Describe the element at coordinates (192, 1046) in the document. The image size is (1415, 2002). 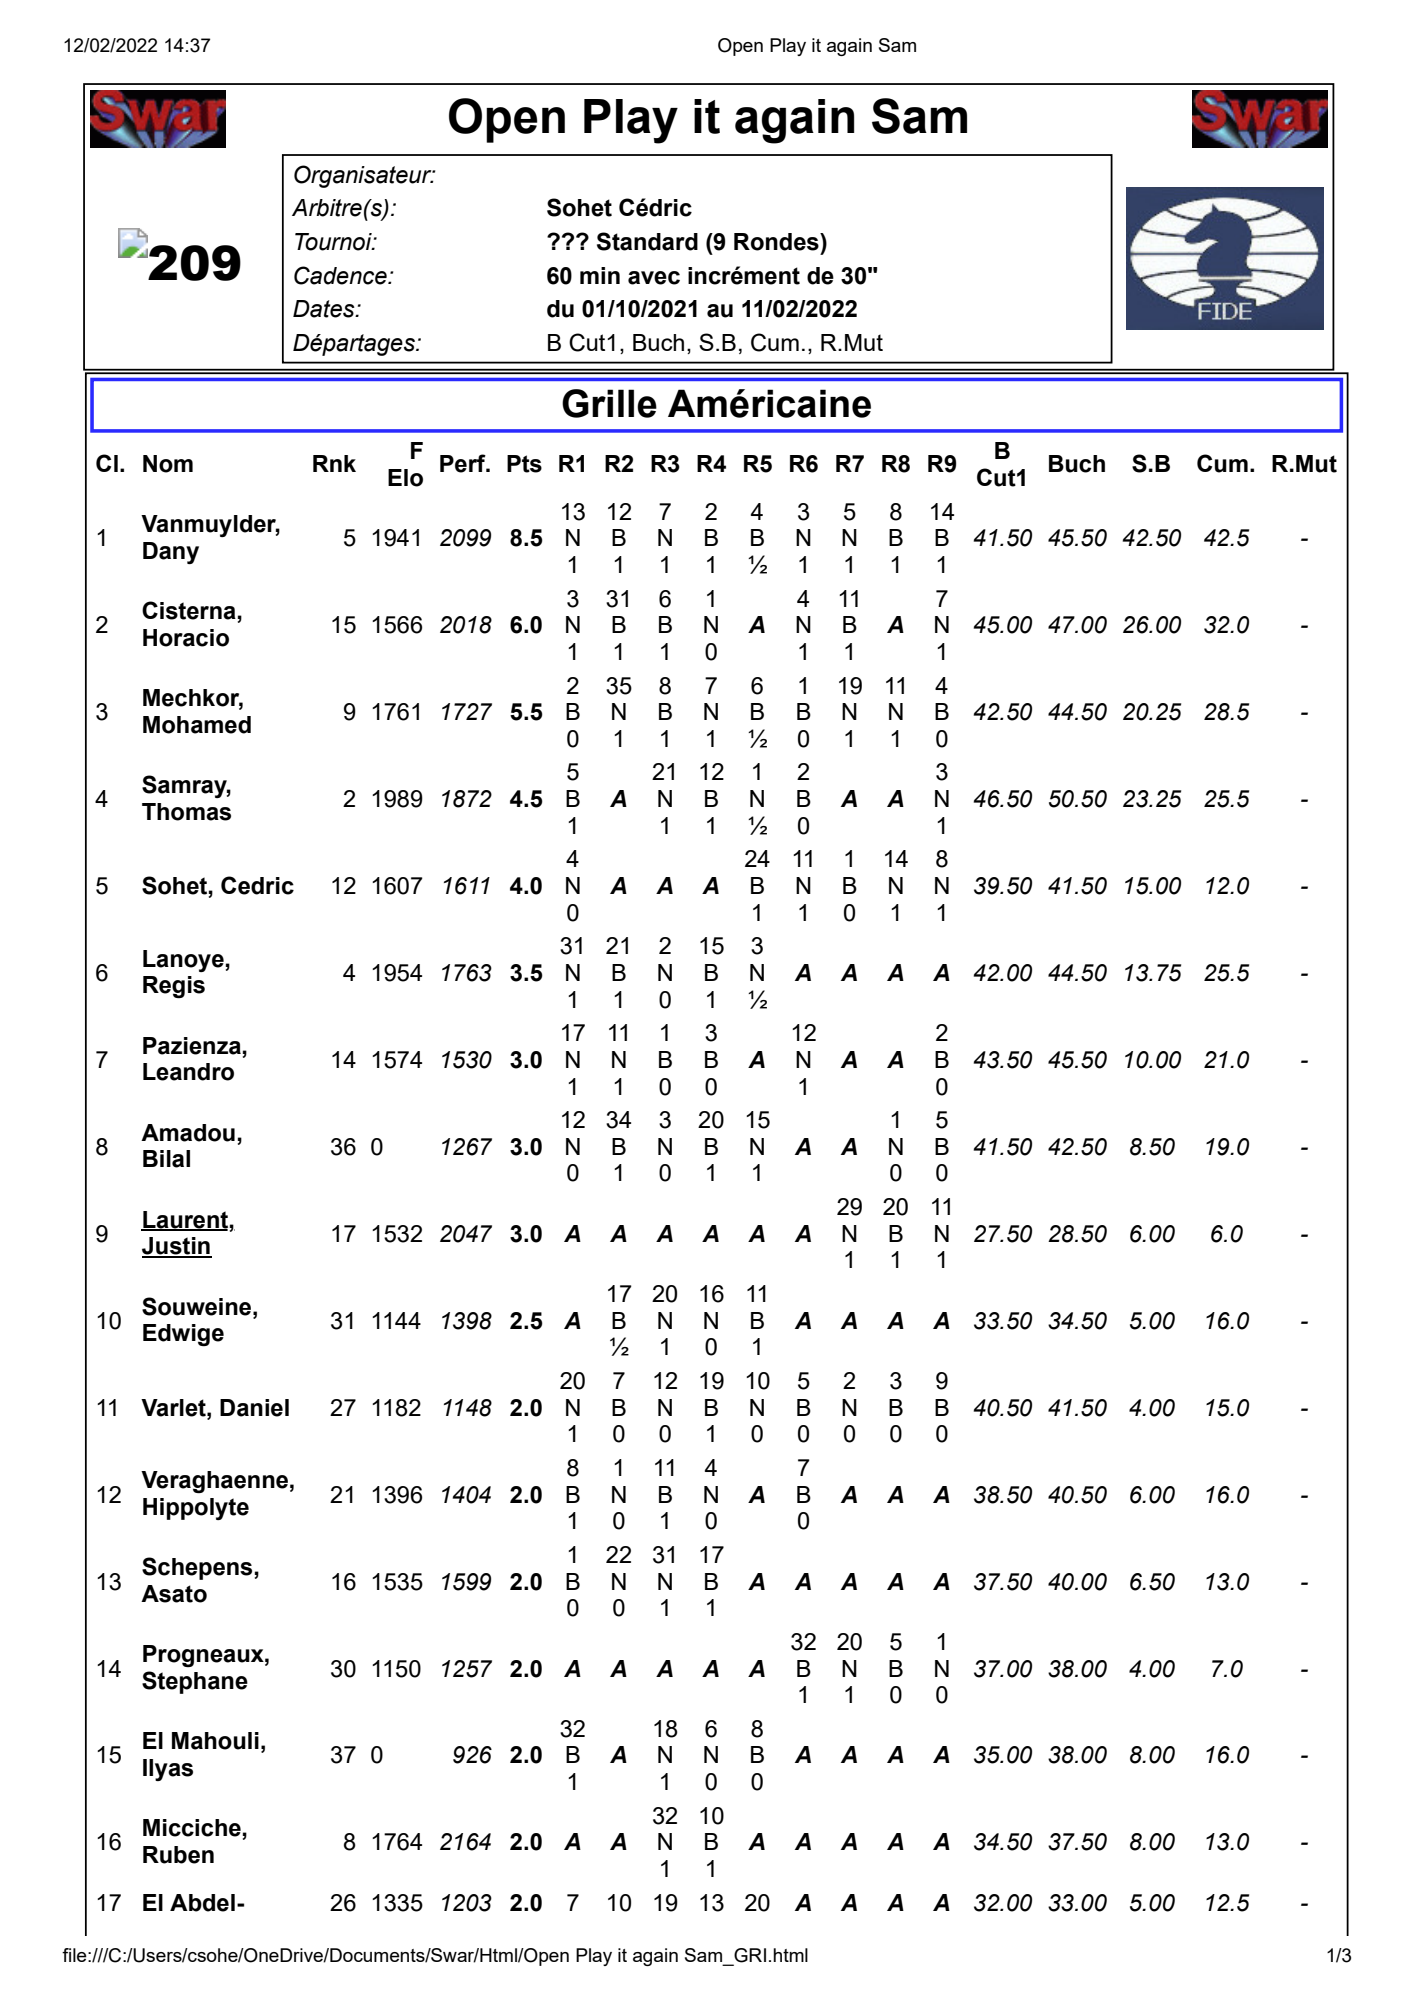
I see `Pazienza` at that location.
